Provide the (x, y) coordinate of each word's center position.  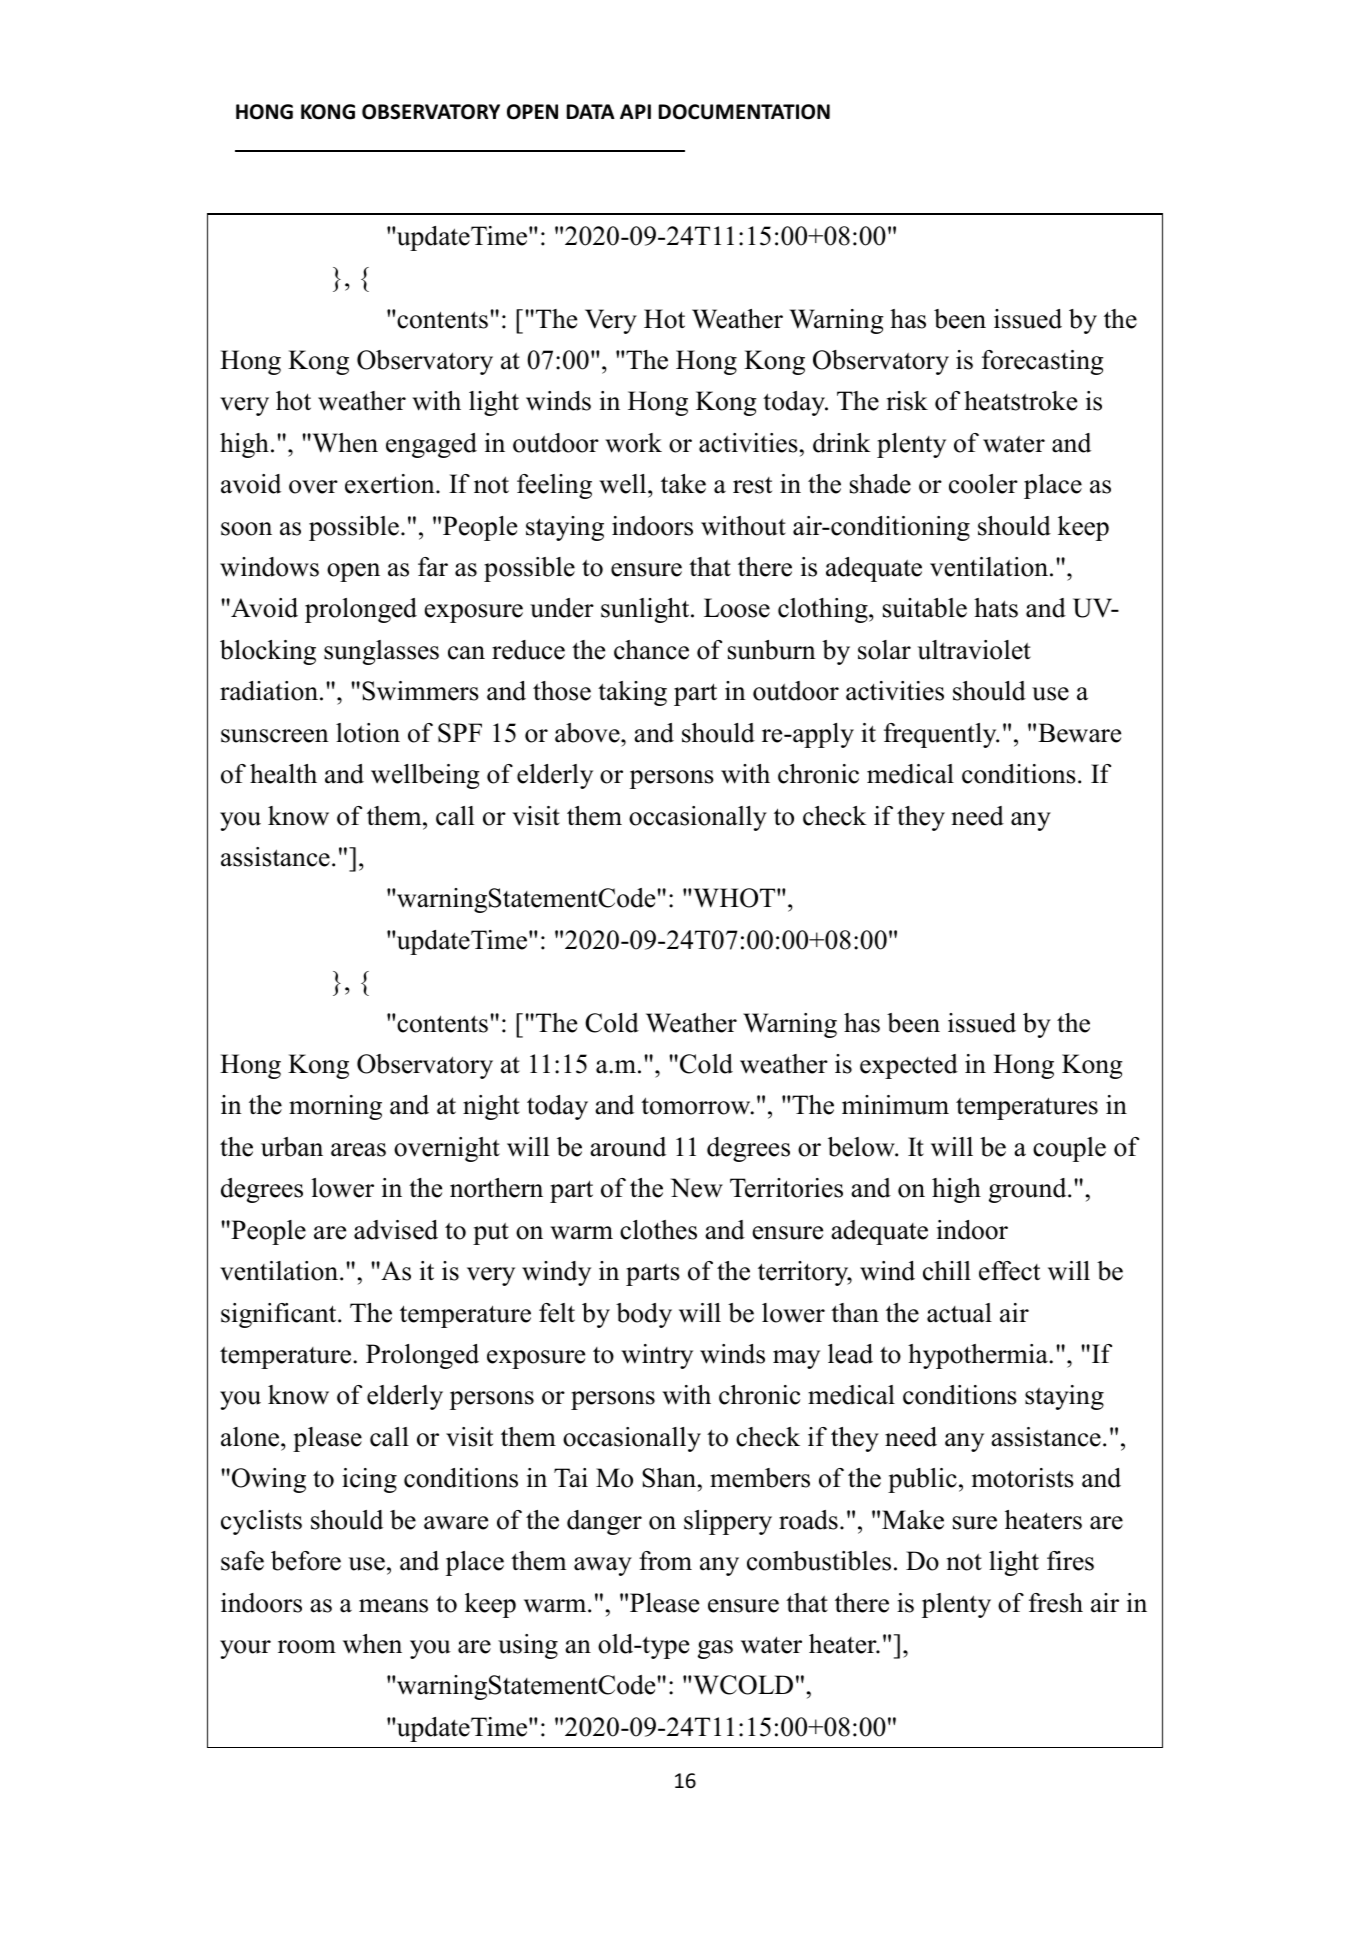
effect (1009, 1271)
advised (396, 1230)
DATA (591, 111)
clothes (658, 1230)
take (683, 484)
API (635, 111)
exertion (391, 484)
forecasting (1043, 362)
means (393, 1606)
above (588, 733)
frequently (941, 735)
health (283, 774)
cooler (983, 484)
